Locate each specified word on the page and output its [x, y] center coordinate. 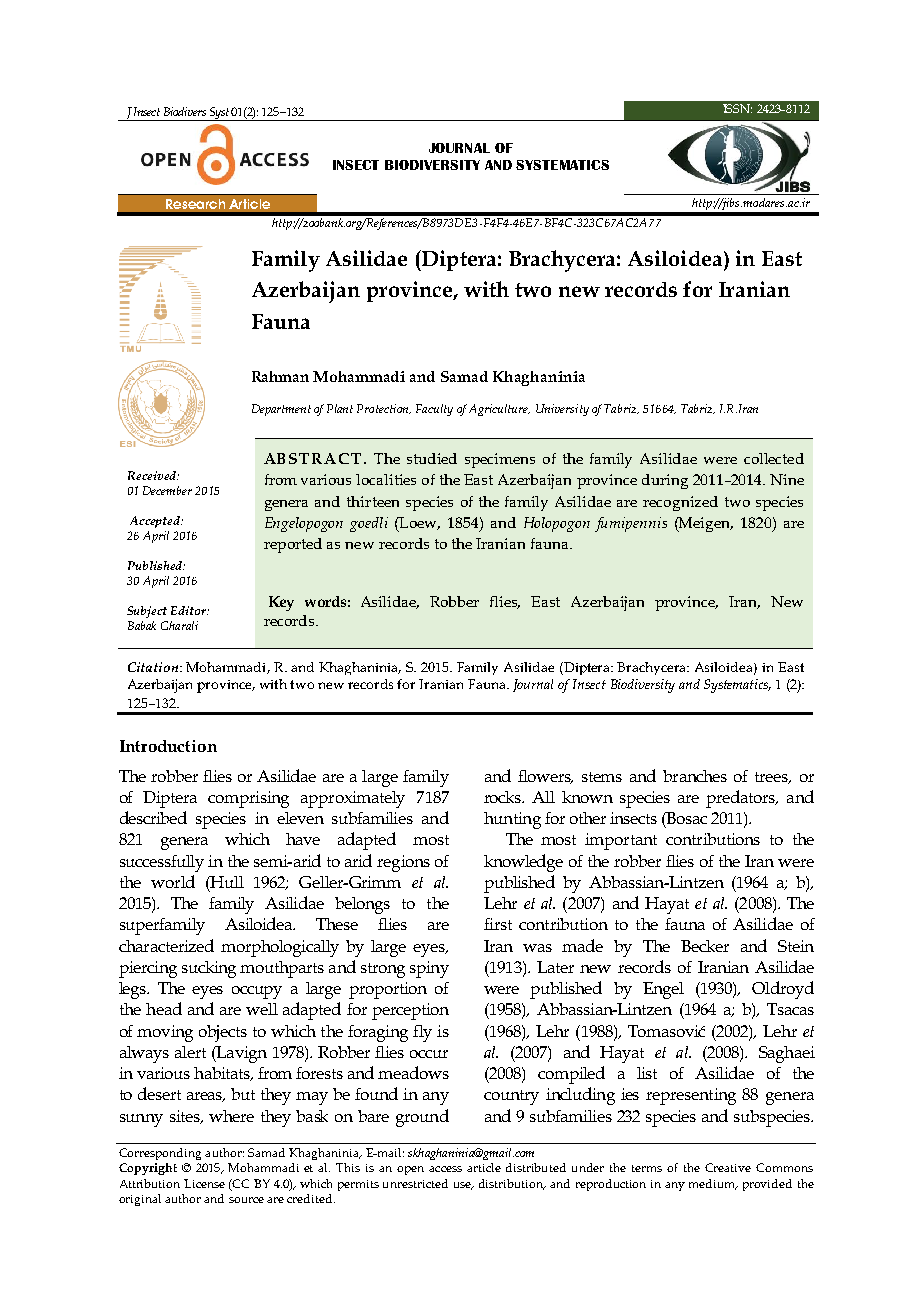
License [204, 1183]
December [167, 490]
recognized [680, 503]
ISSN [737, 108]
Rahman [280, 376]
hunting [512, 820]
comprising [248, 799]
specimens [500, 460]
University [562, 410]
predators [742, 799]
